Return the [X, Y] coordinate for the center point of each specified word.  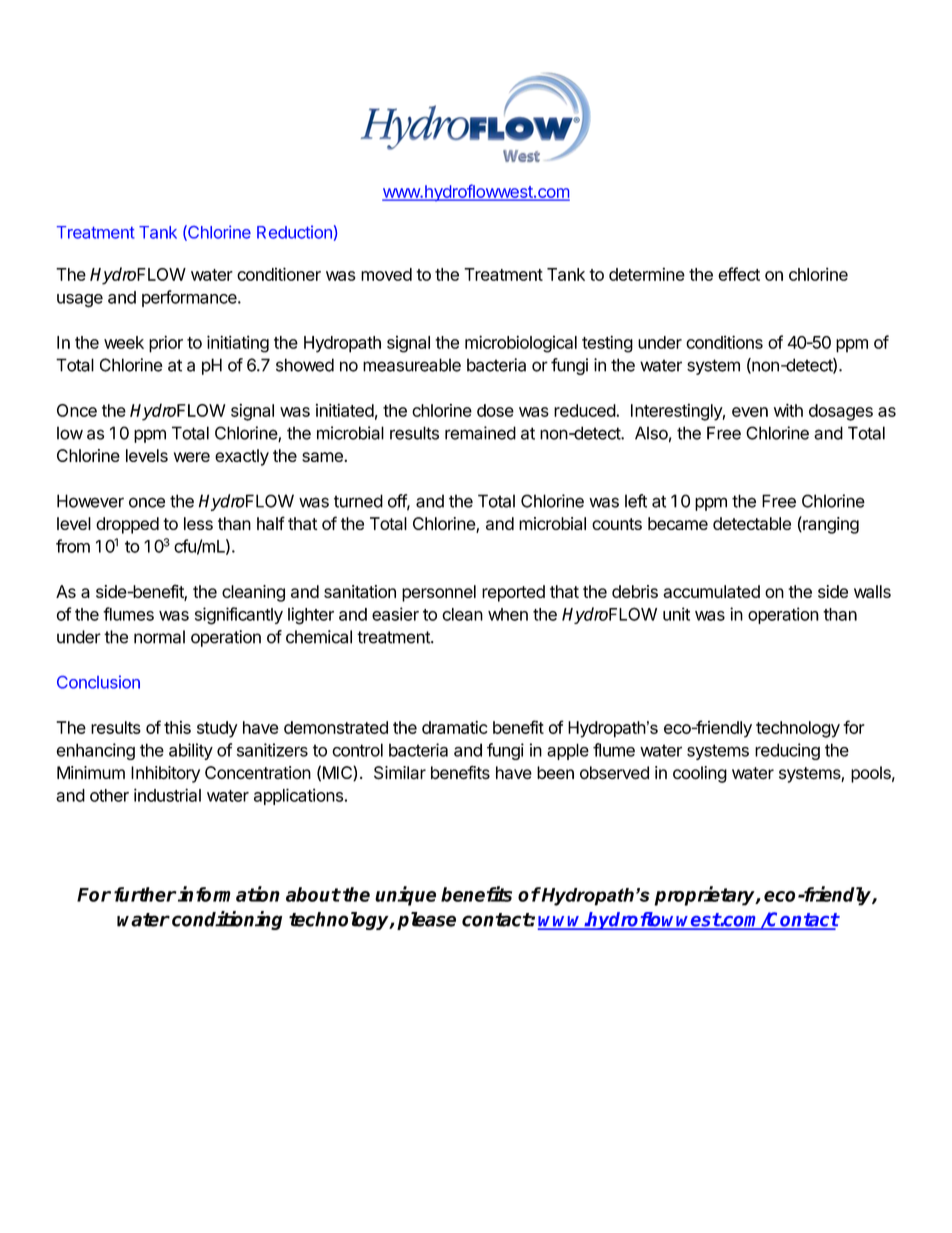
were [192, 457]
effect [739, 274]
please [426, 921]
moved [386, 274]
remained [480, 433]
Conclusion [98, 682]
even [750, 412]
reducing [787, 751]
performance [190, 298]
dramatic [455, 727]
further [145, 894]
